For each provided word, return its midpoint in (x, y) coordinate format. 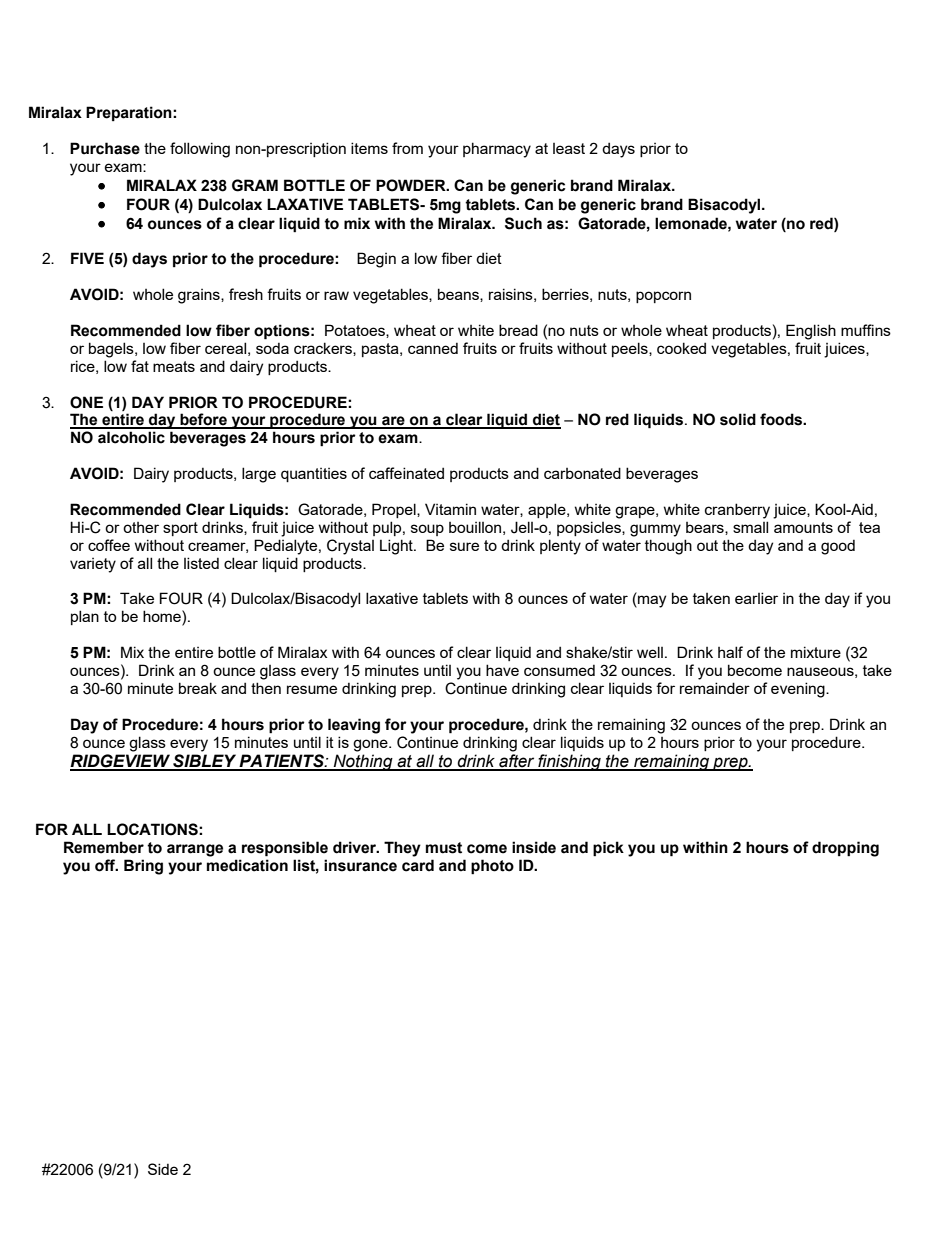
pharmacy (497, 150)
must (444, 848)
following (200, 150)
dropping (845, 849)
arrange (195, 850)
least (569, 148)
